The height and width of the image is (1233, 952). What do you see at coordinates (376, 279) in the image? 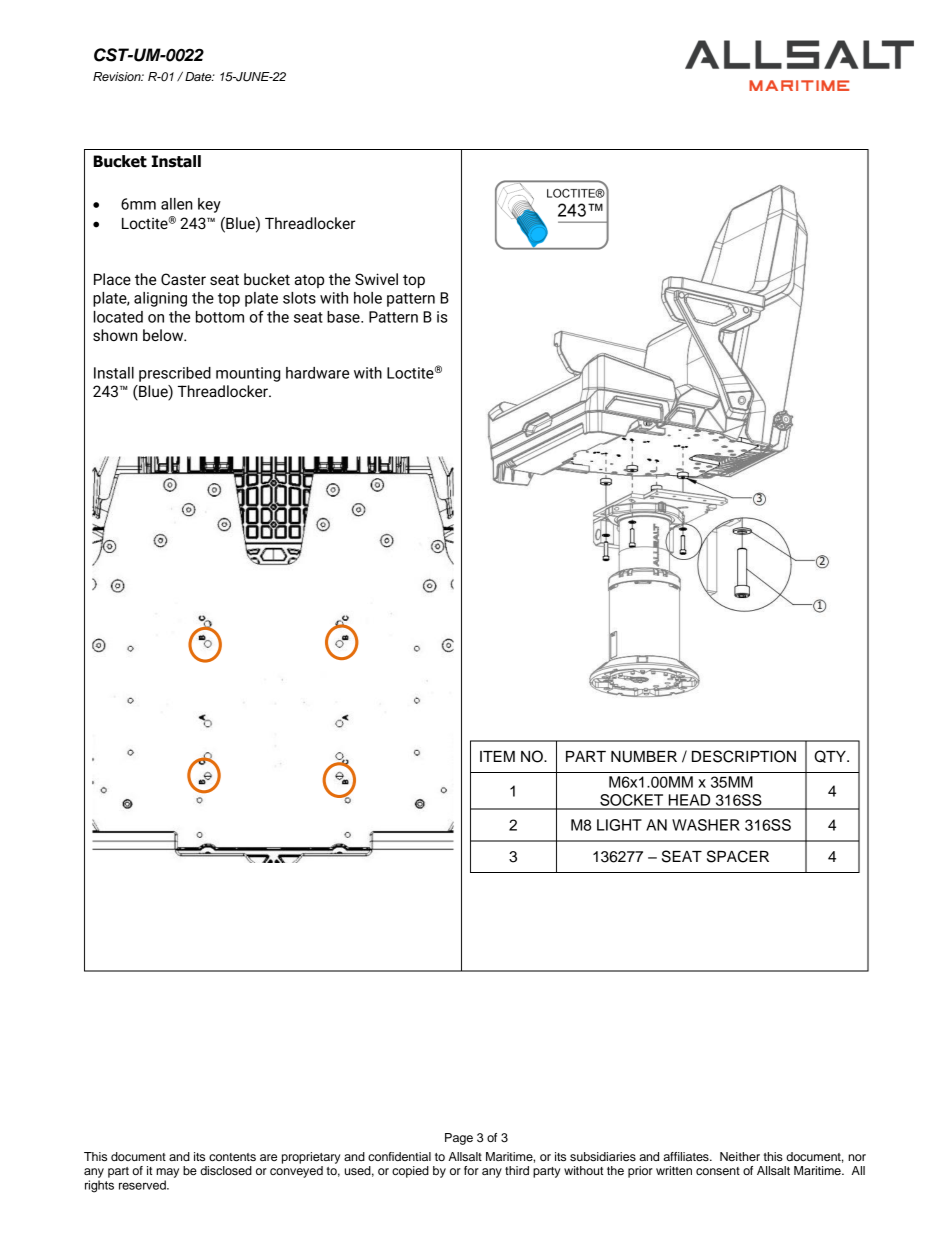
I see `Swivel` at bounding box center [376, 279].
